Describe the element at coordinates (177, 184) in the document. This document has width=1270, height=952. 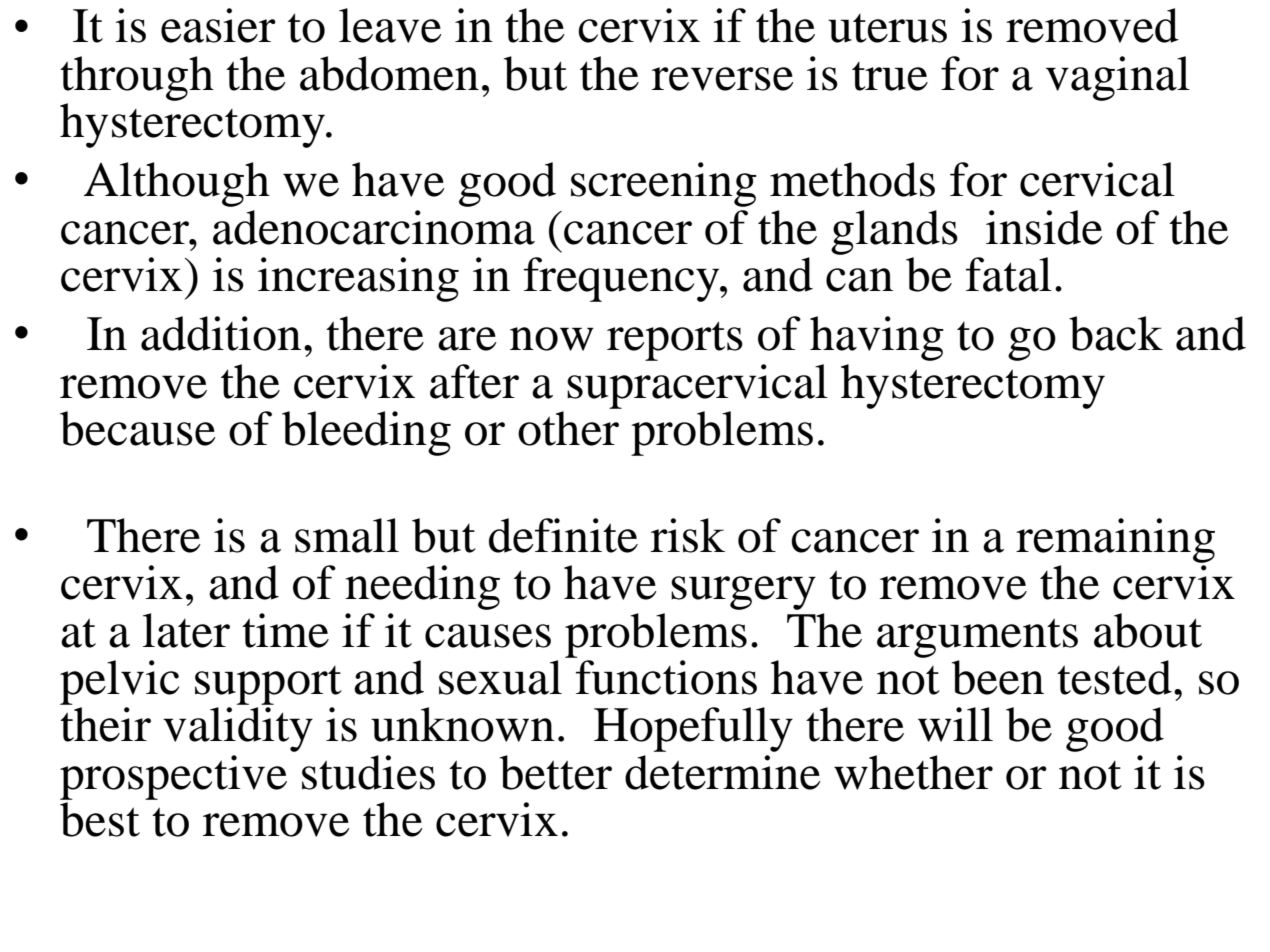
I see `Although` at that location.
